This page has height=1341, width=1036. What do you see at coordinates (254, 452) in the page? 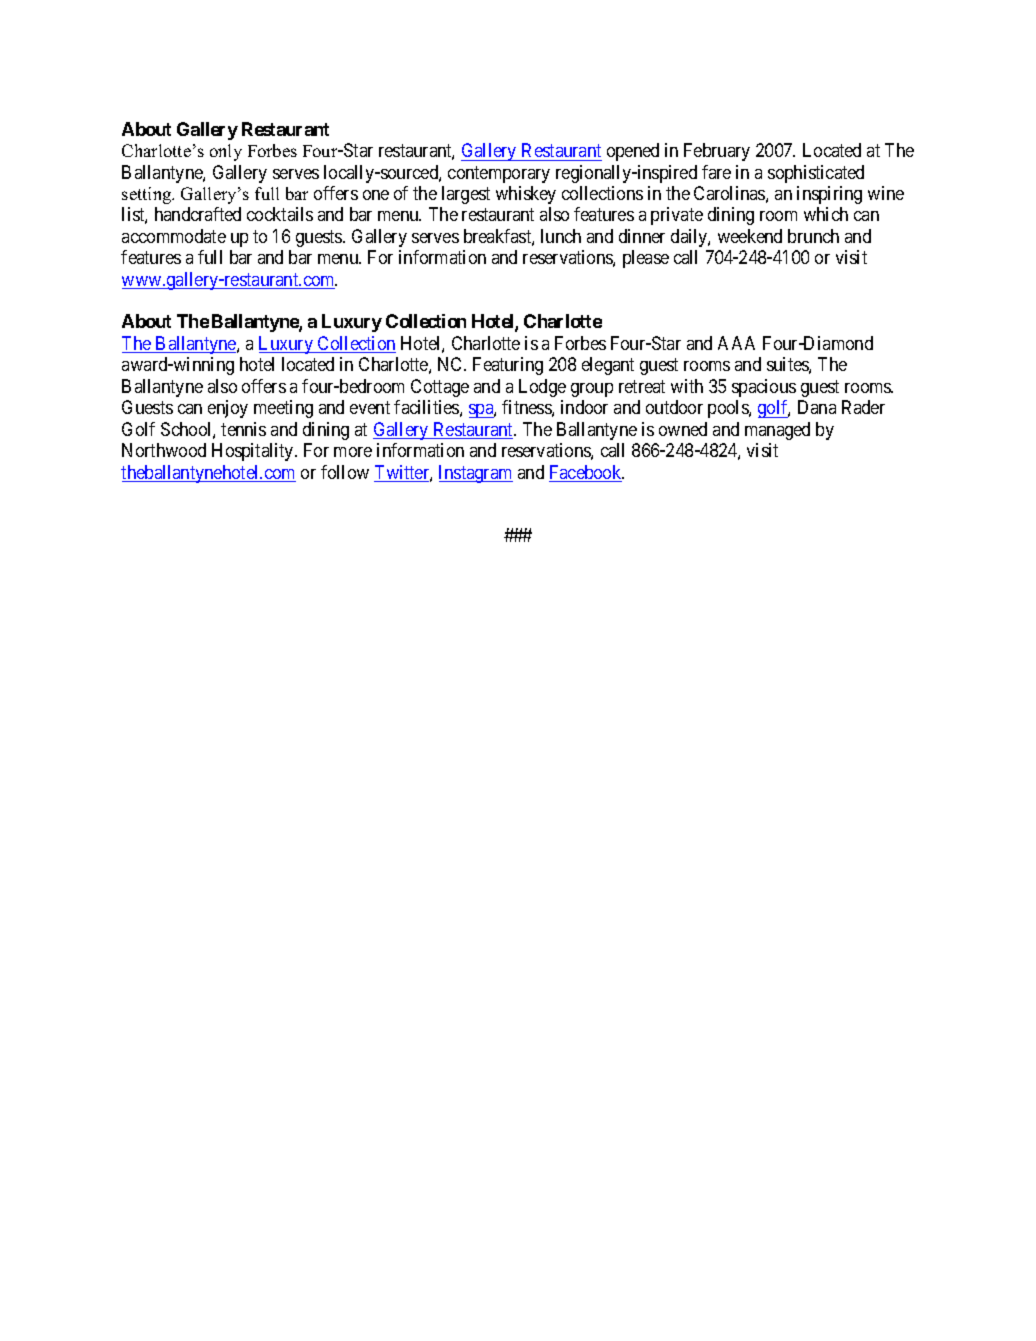
I see `Hospitality` at bounding box center [254, 452].
